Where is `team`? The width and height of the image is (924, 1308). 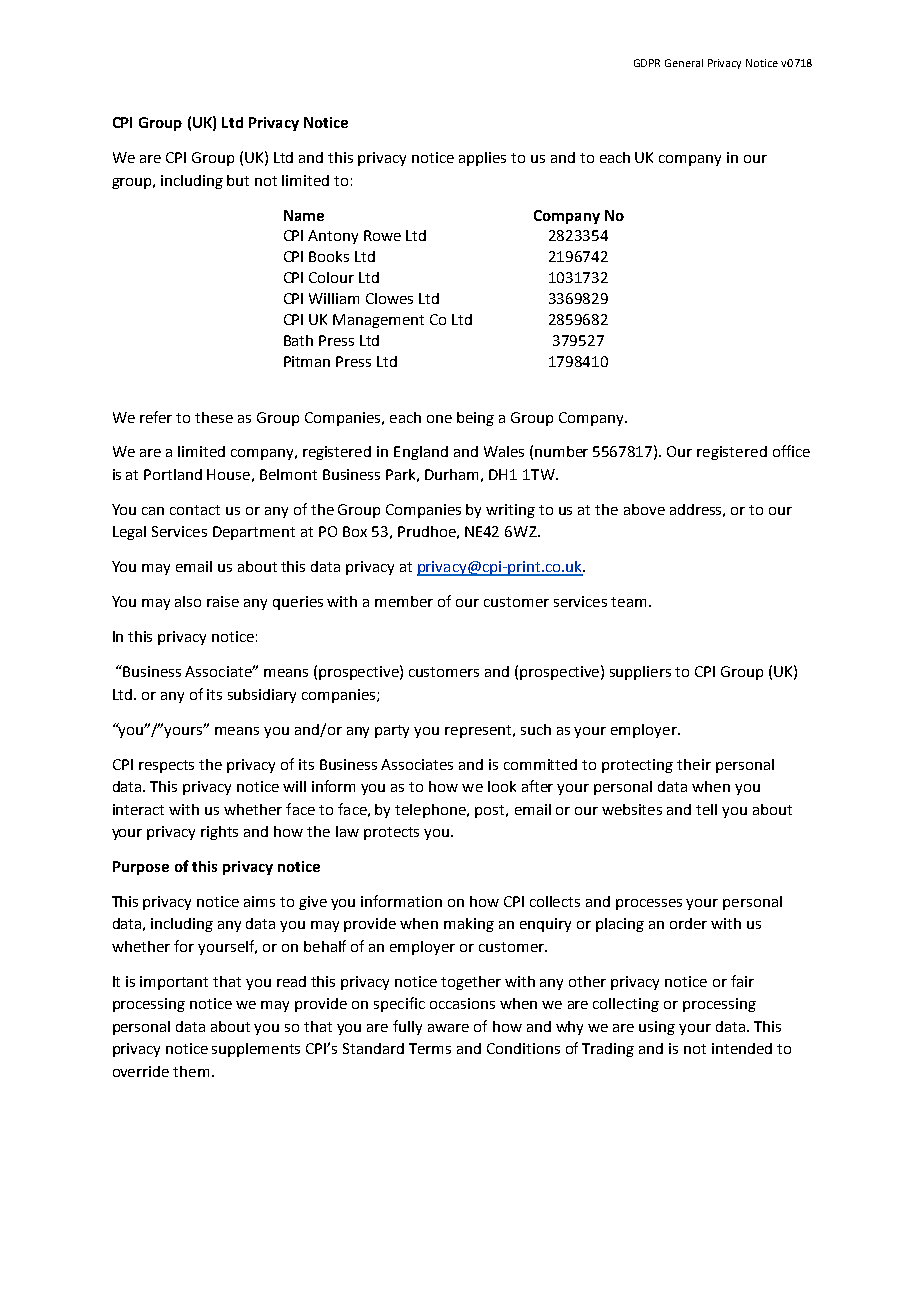 team is located at coordinates (630, 602).
